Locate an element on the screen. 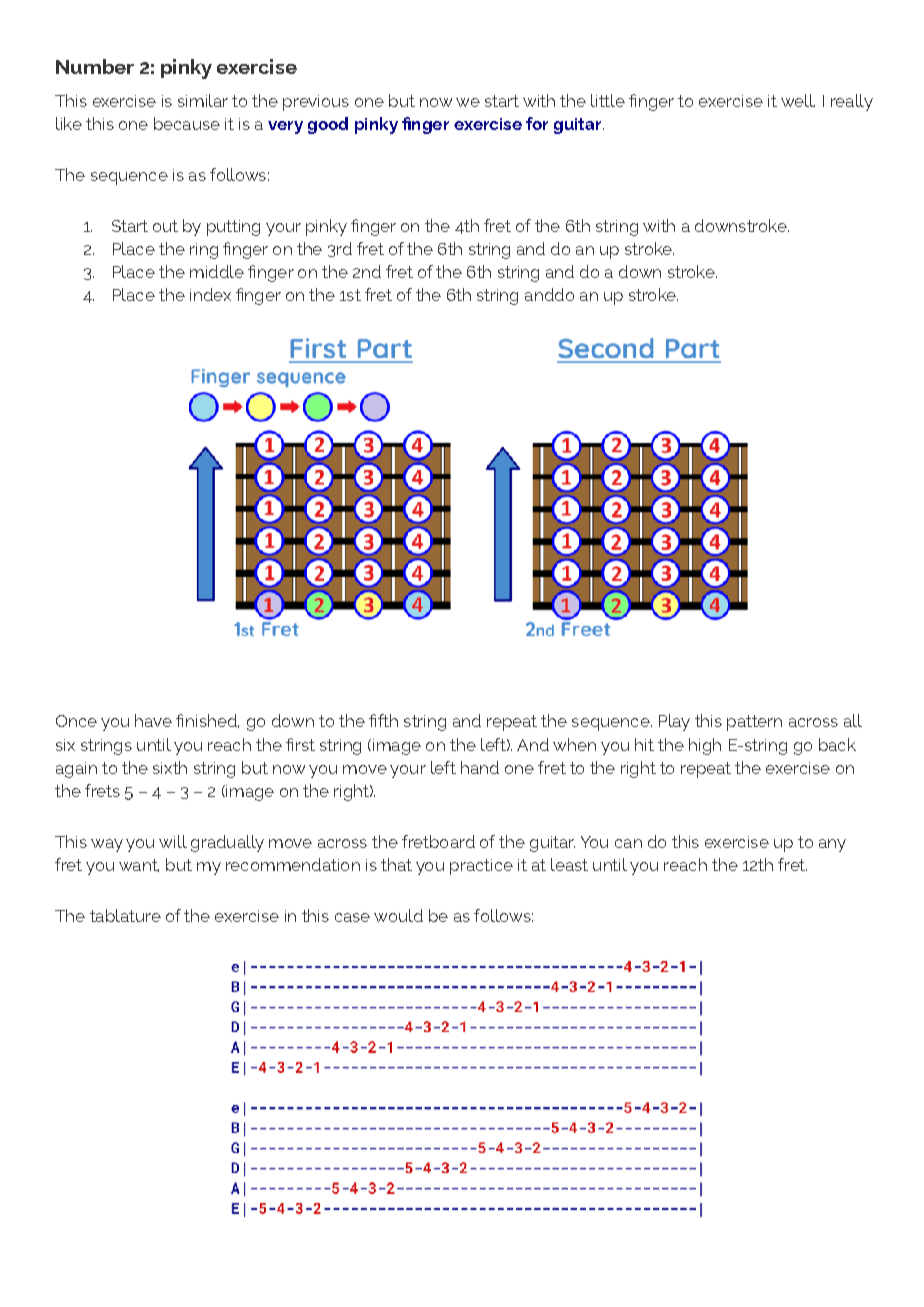  fifth is located at coordinates (383, 720).
